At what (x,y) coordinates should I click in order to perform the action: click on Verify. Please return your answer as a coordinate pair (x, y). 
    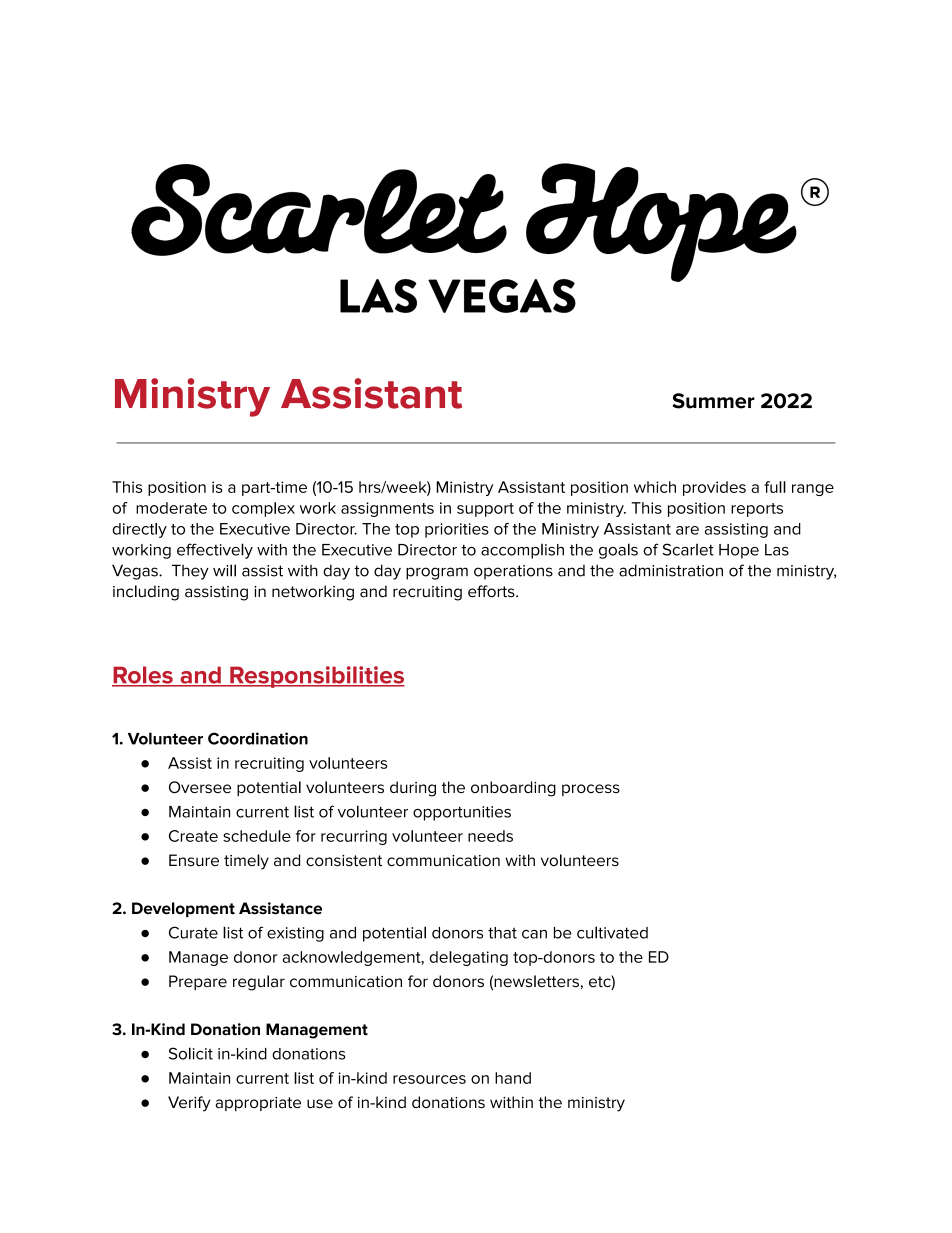
    Looking at the image, I should click on (189, 1104).
